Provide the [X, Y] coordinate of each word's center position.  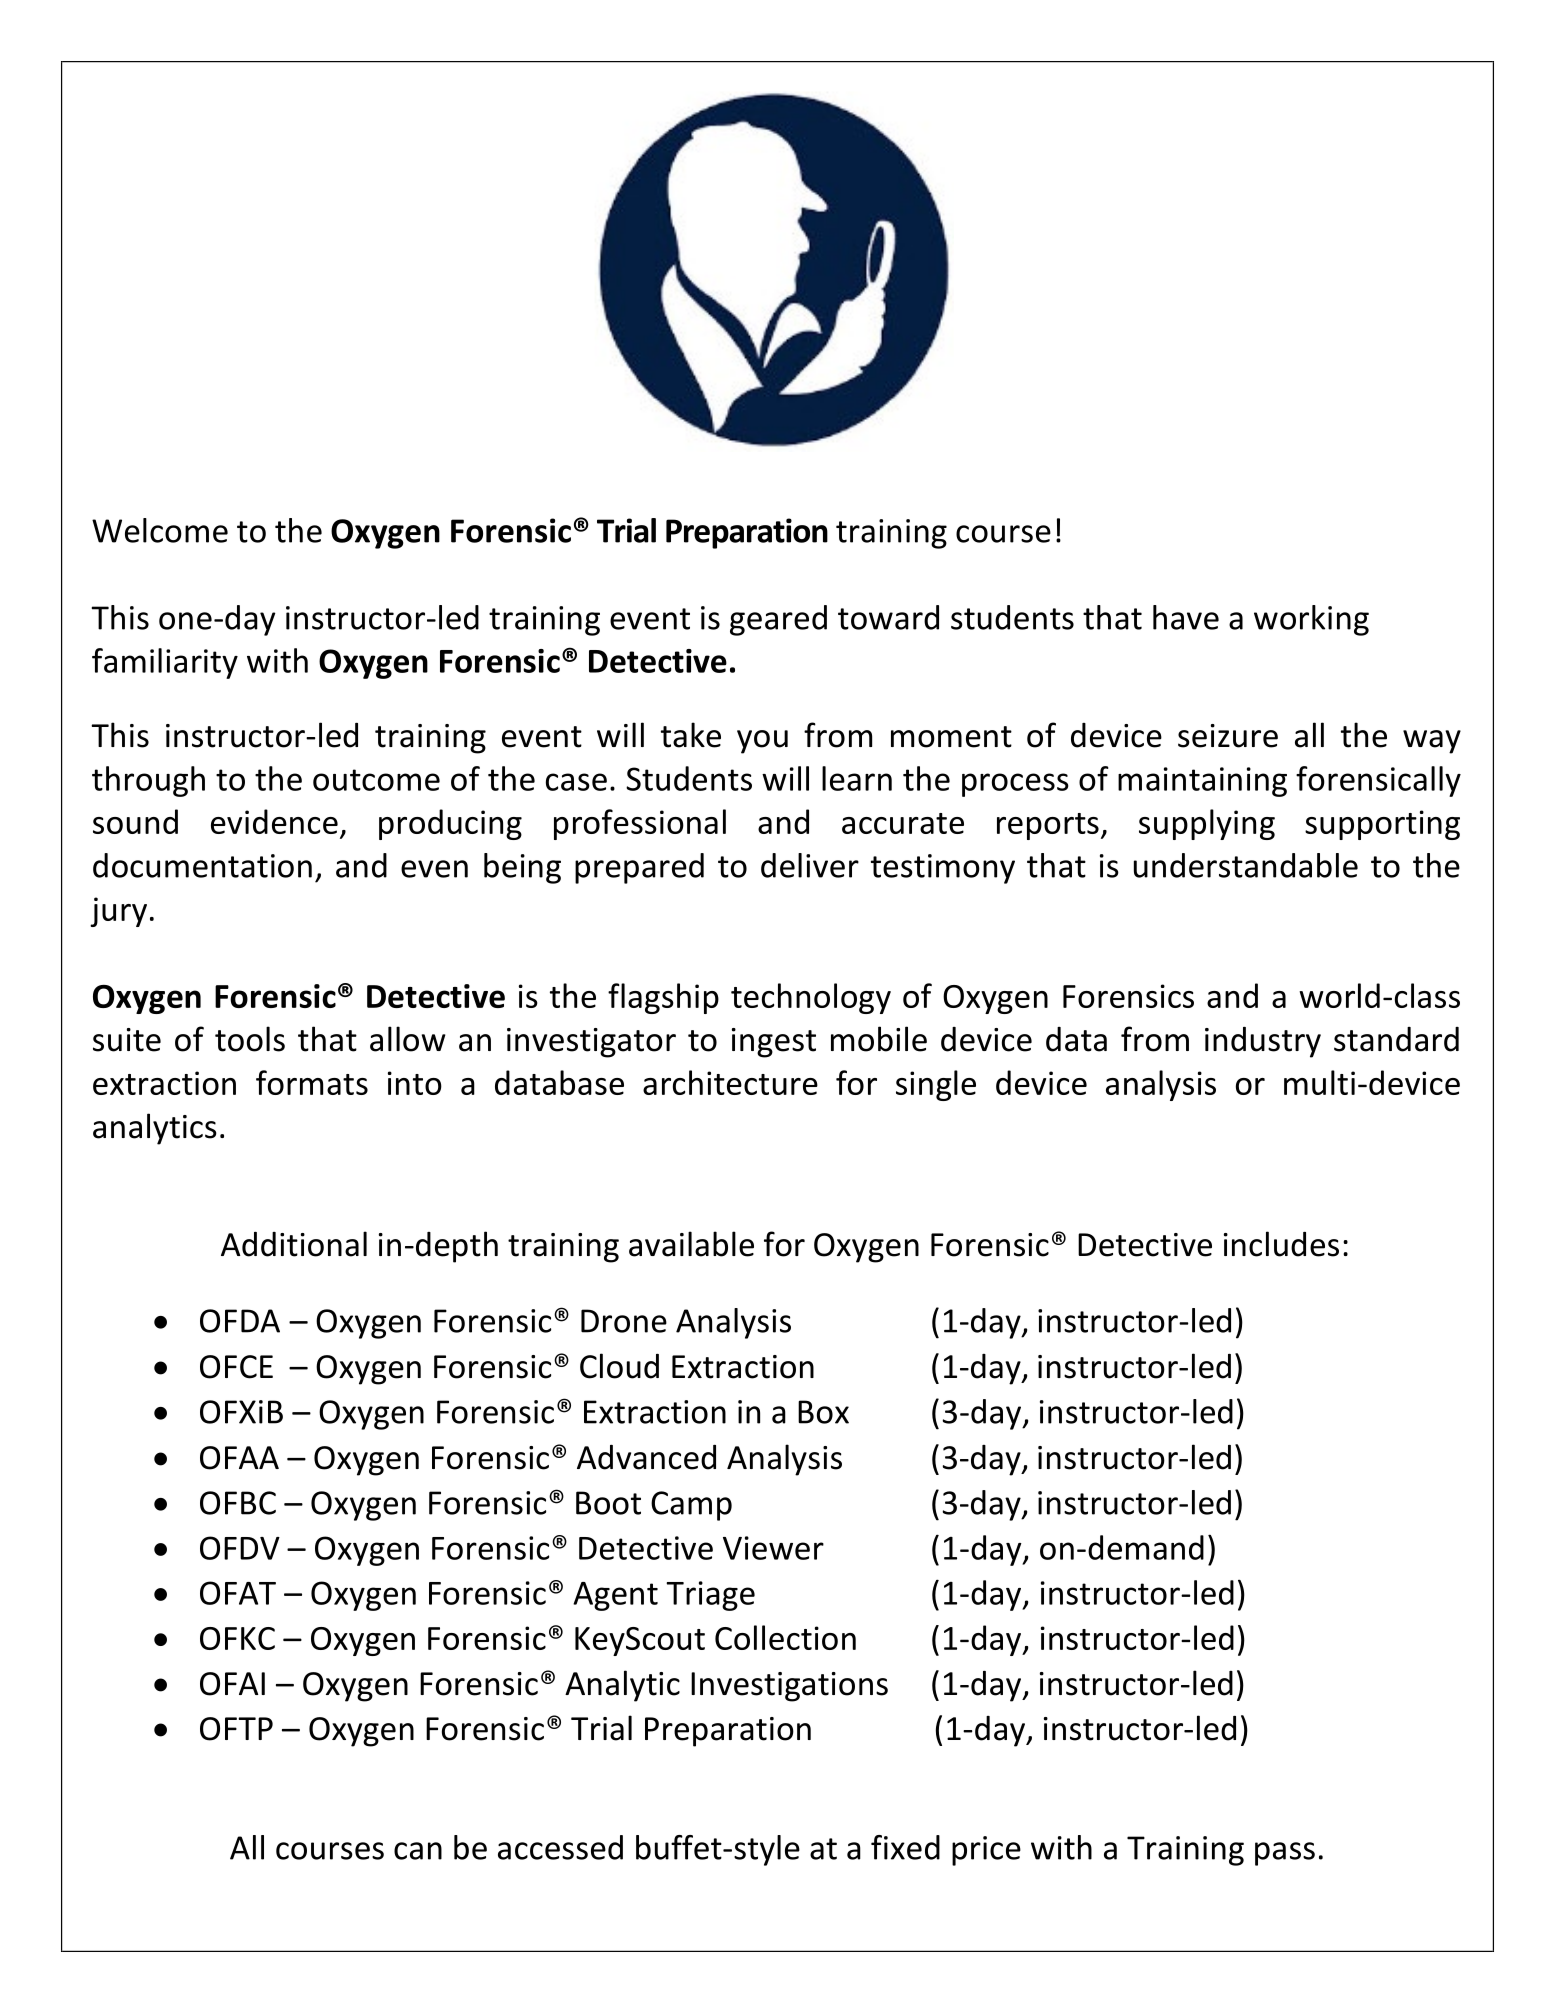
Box [823, 1412]
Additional [294, 1244]
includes [1281, 1244]
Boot [608, 1503]
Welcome [160, 530]
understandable [1246, 865]
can [418, 1851]
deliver [810, 865]
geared [778, 620]
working [1311, 620]
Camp [691, 1506]
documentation [202, 865]
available [691, 1244]
